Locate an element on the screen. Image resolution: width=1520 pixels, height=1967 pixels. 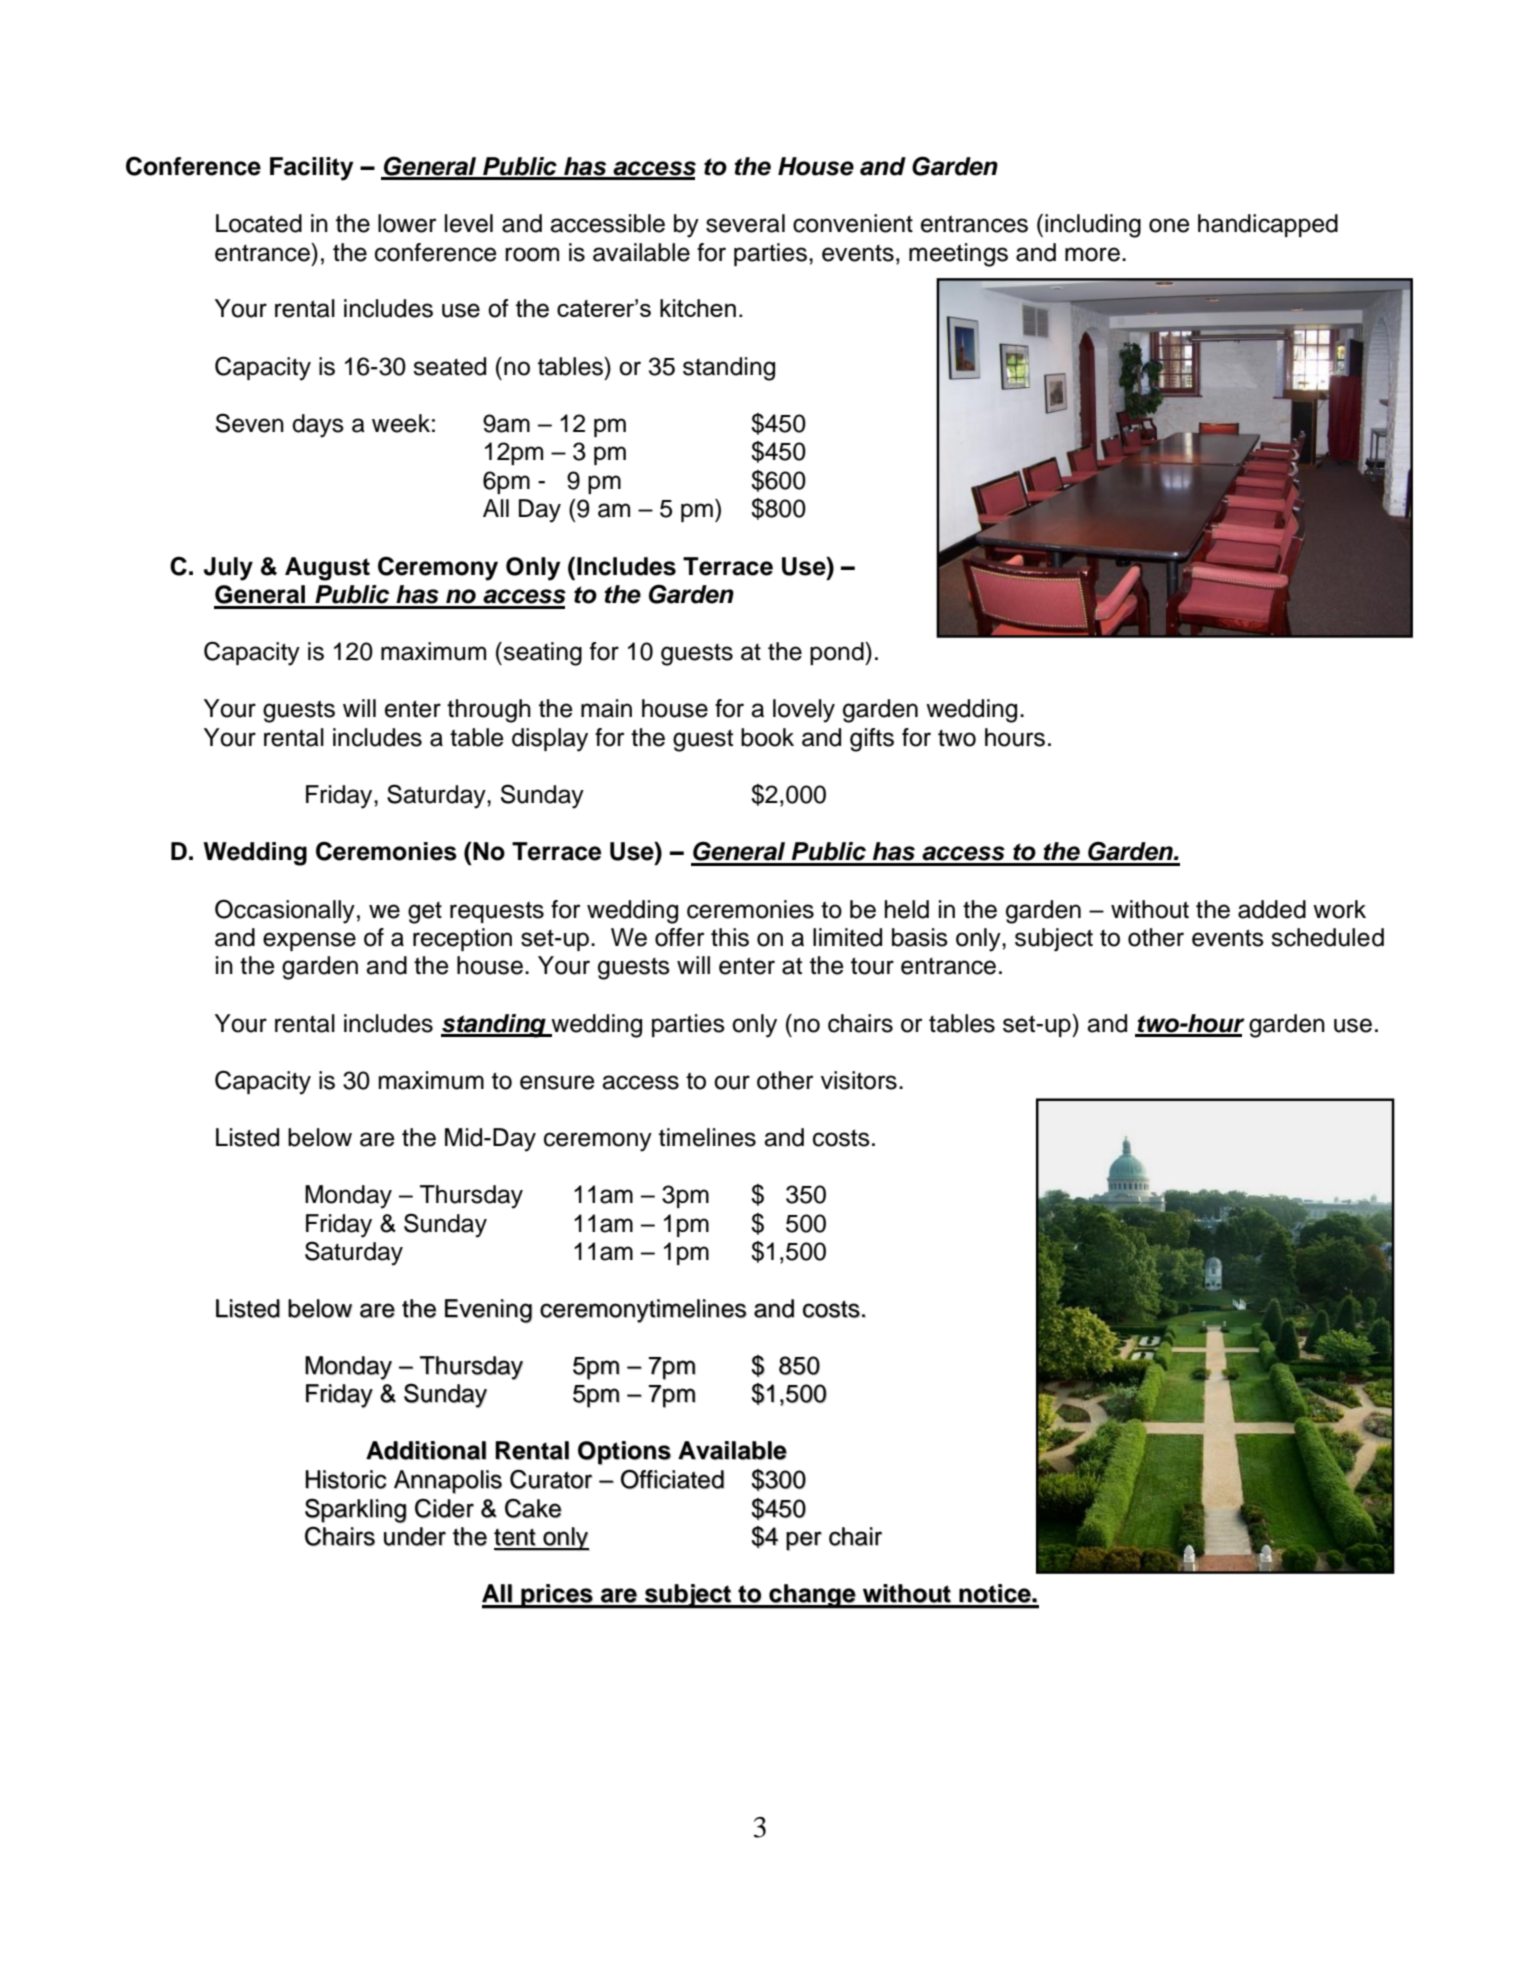
lower is located at coordinates (407, 223).
